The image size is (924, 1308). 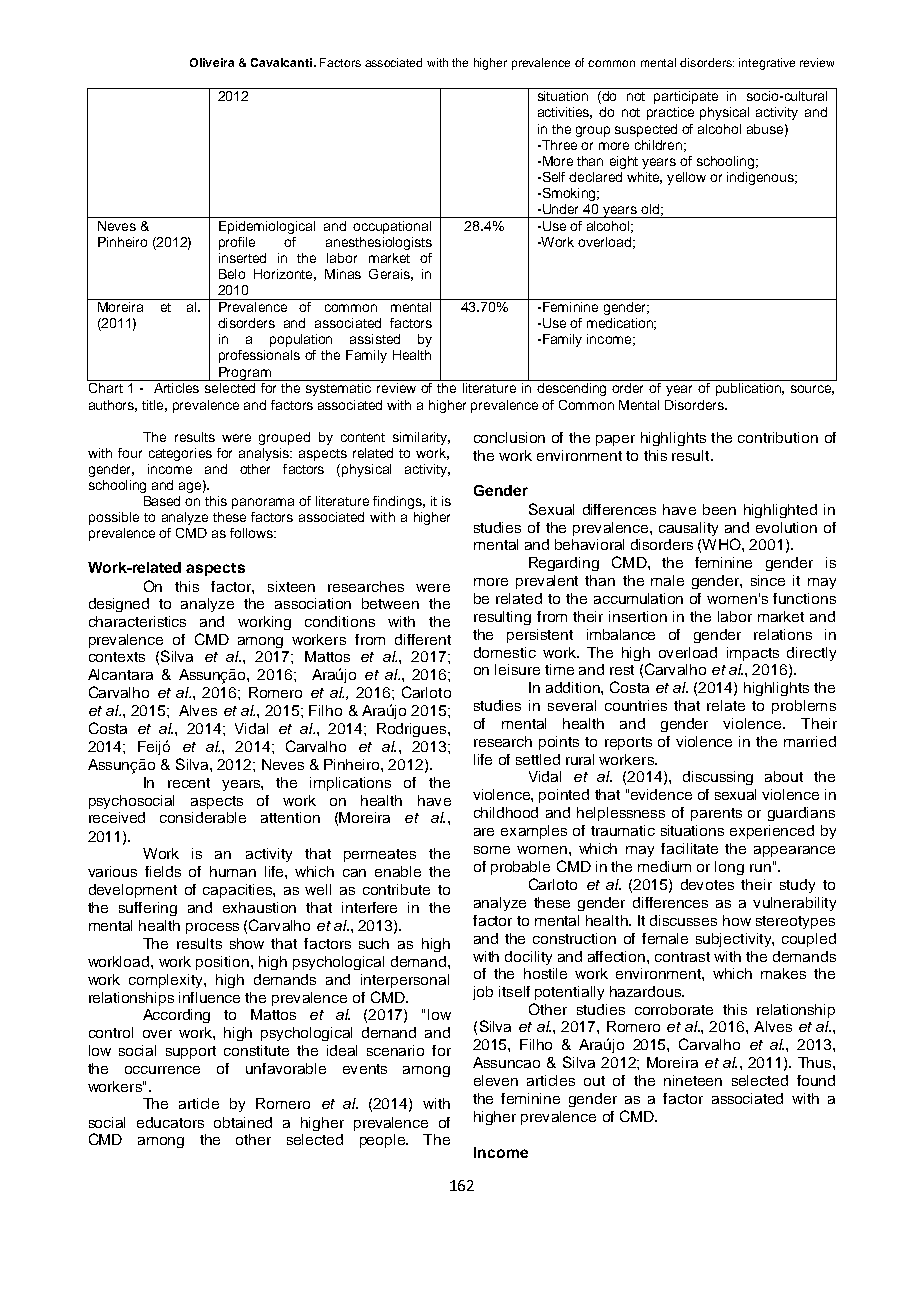 What do you see at coordinates (558, 145) in the image?
I see `Three` at bounding box center [558, 145].
